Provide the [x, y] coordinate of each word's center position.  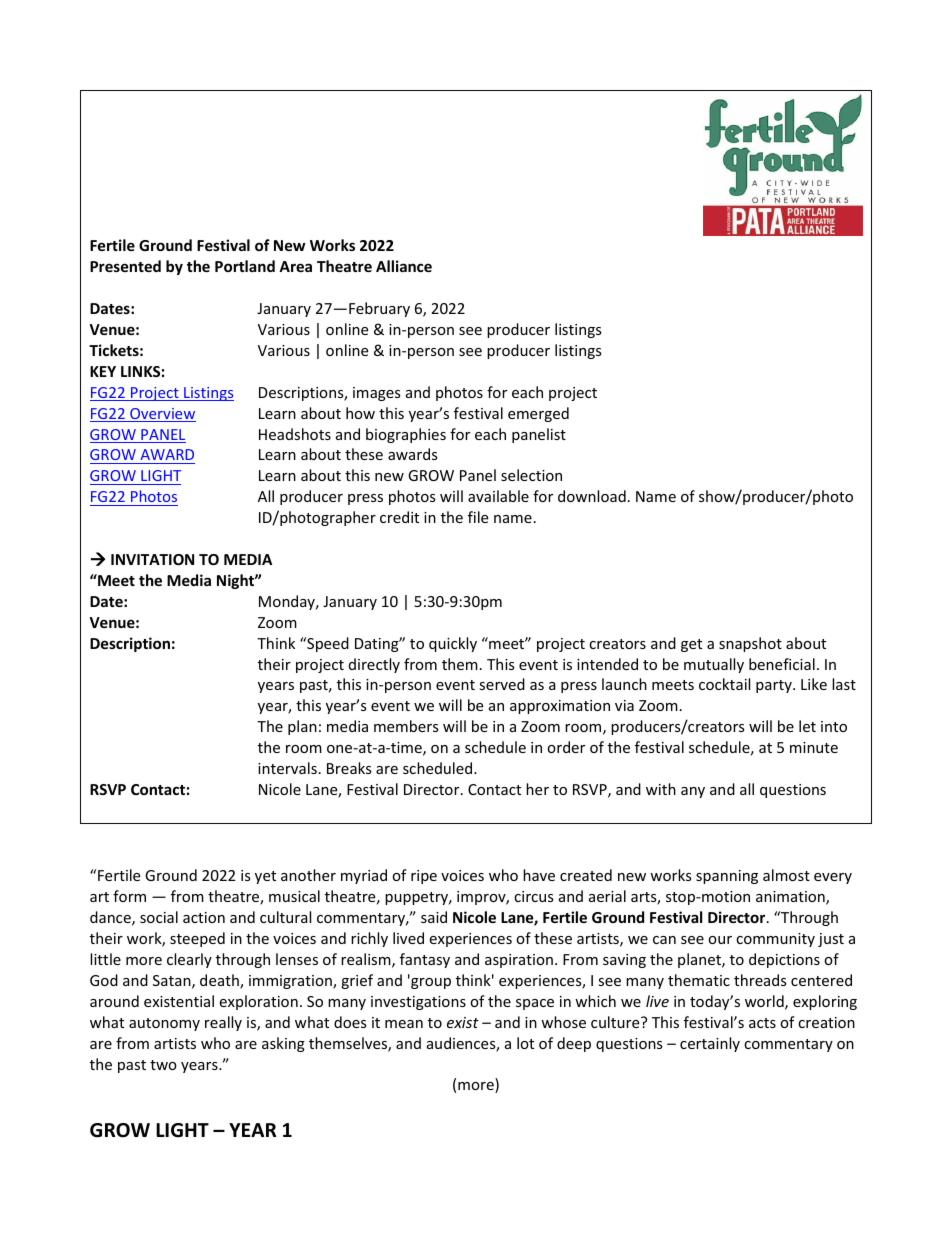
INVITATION [152, 559]
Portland [245, 266]
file [478, 517]
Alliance [404, 266]
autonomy [164, 1024]
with [661, 789]
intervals [287, 768]
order [566, 747]
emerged [538, 414]
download [592, 496]
